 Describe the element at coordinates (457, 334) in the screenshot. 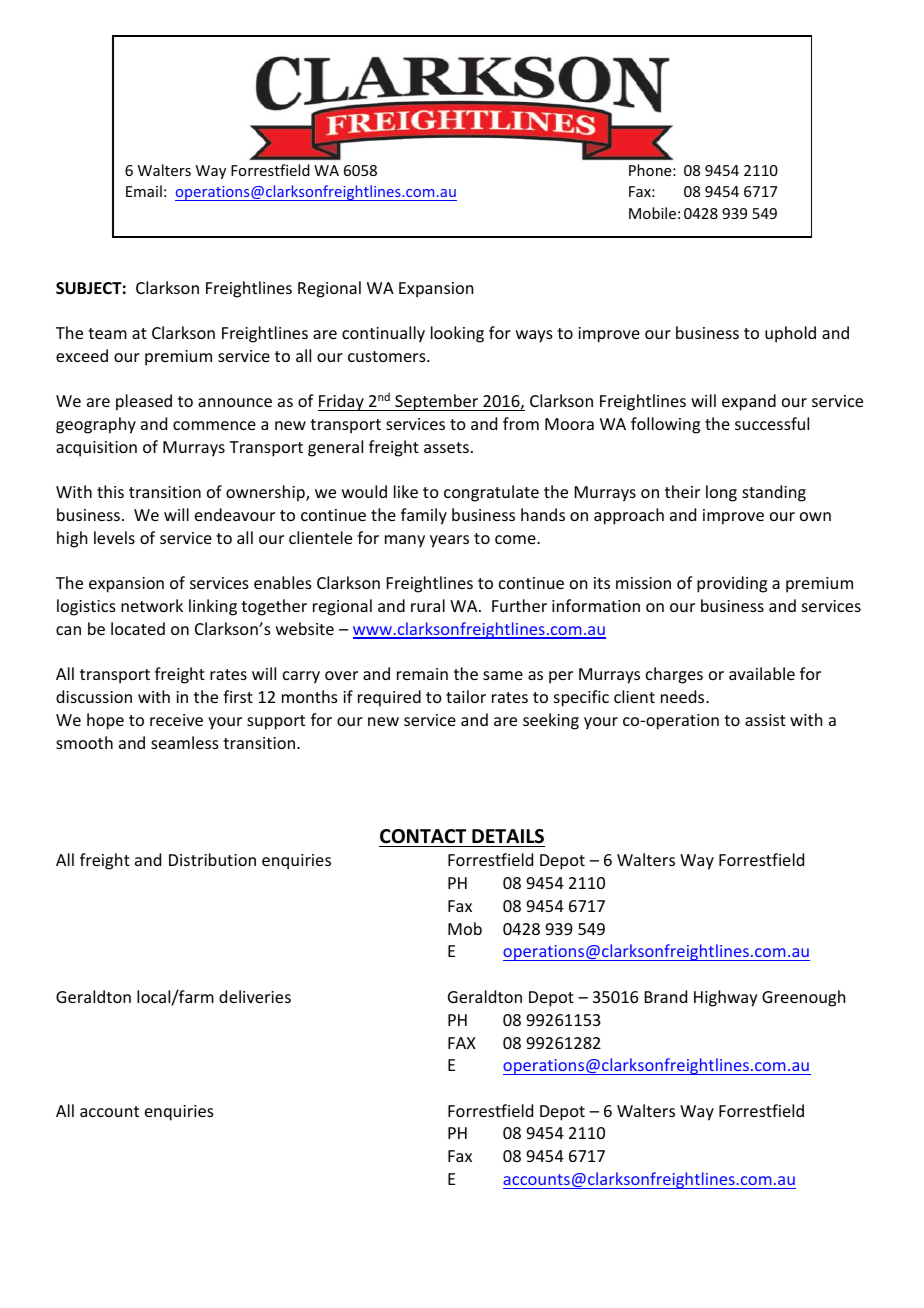

I see `looking` at that location.
